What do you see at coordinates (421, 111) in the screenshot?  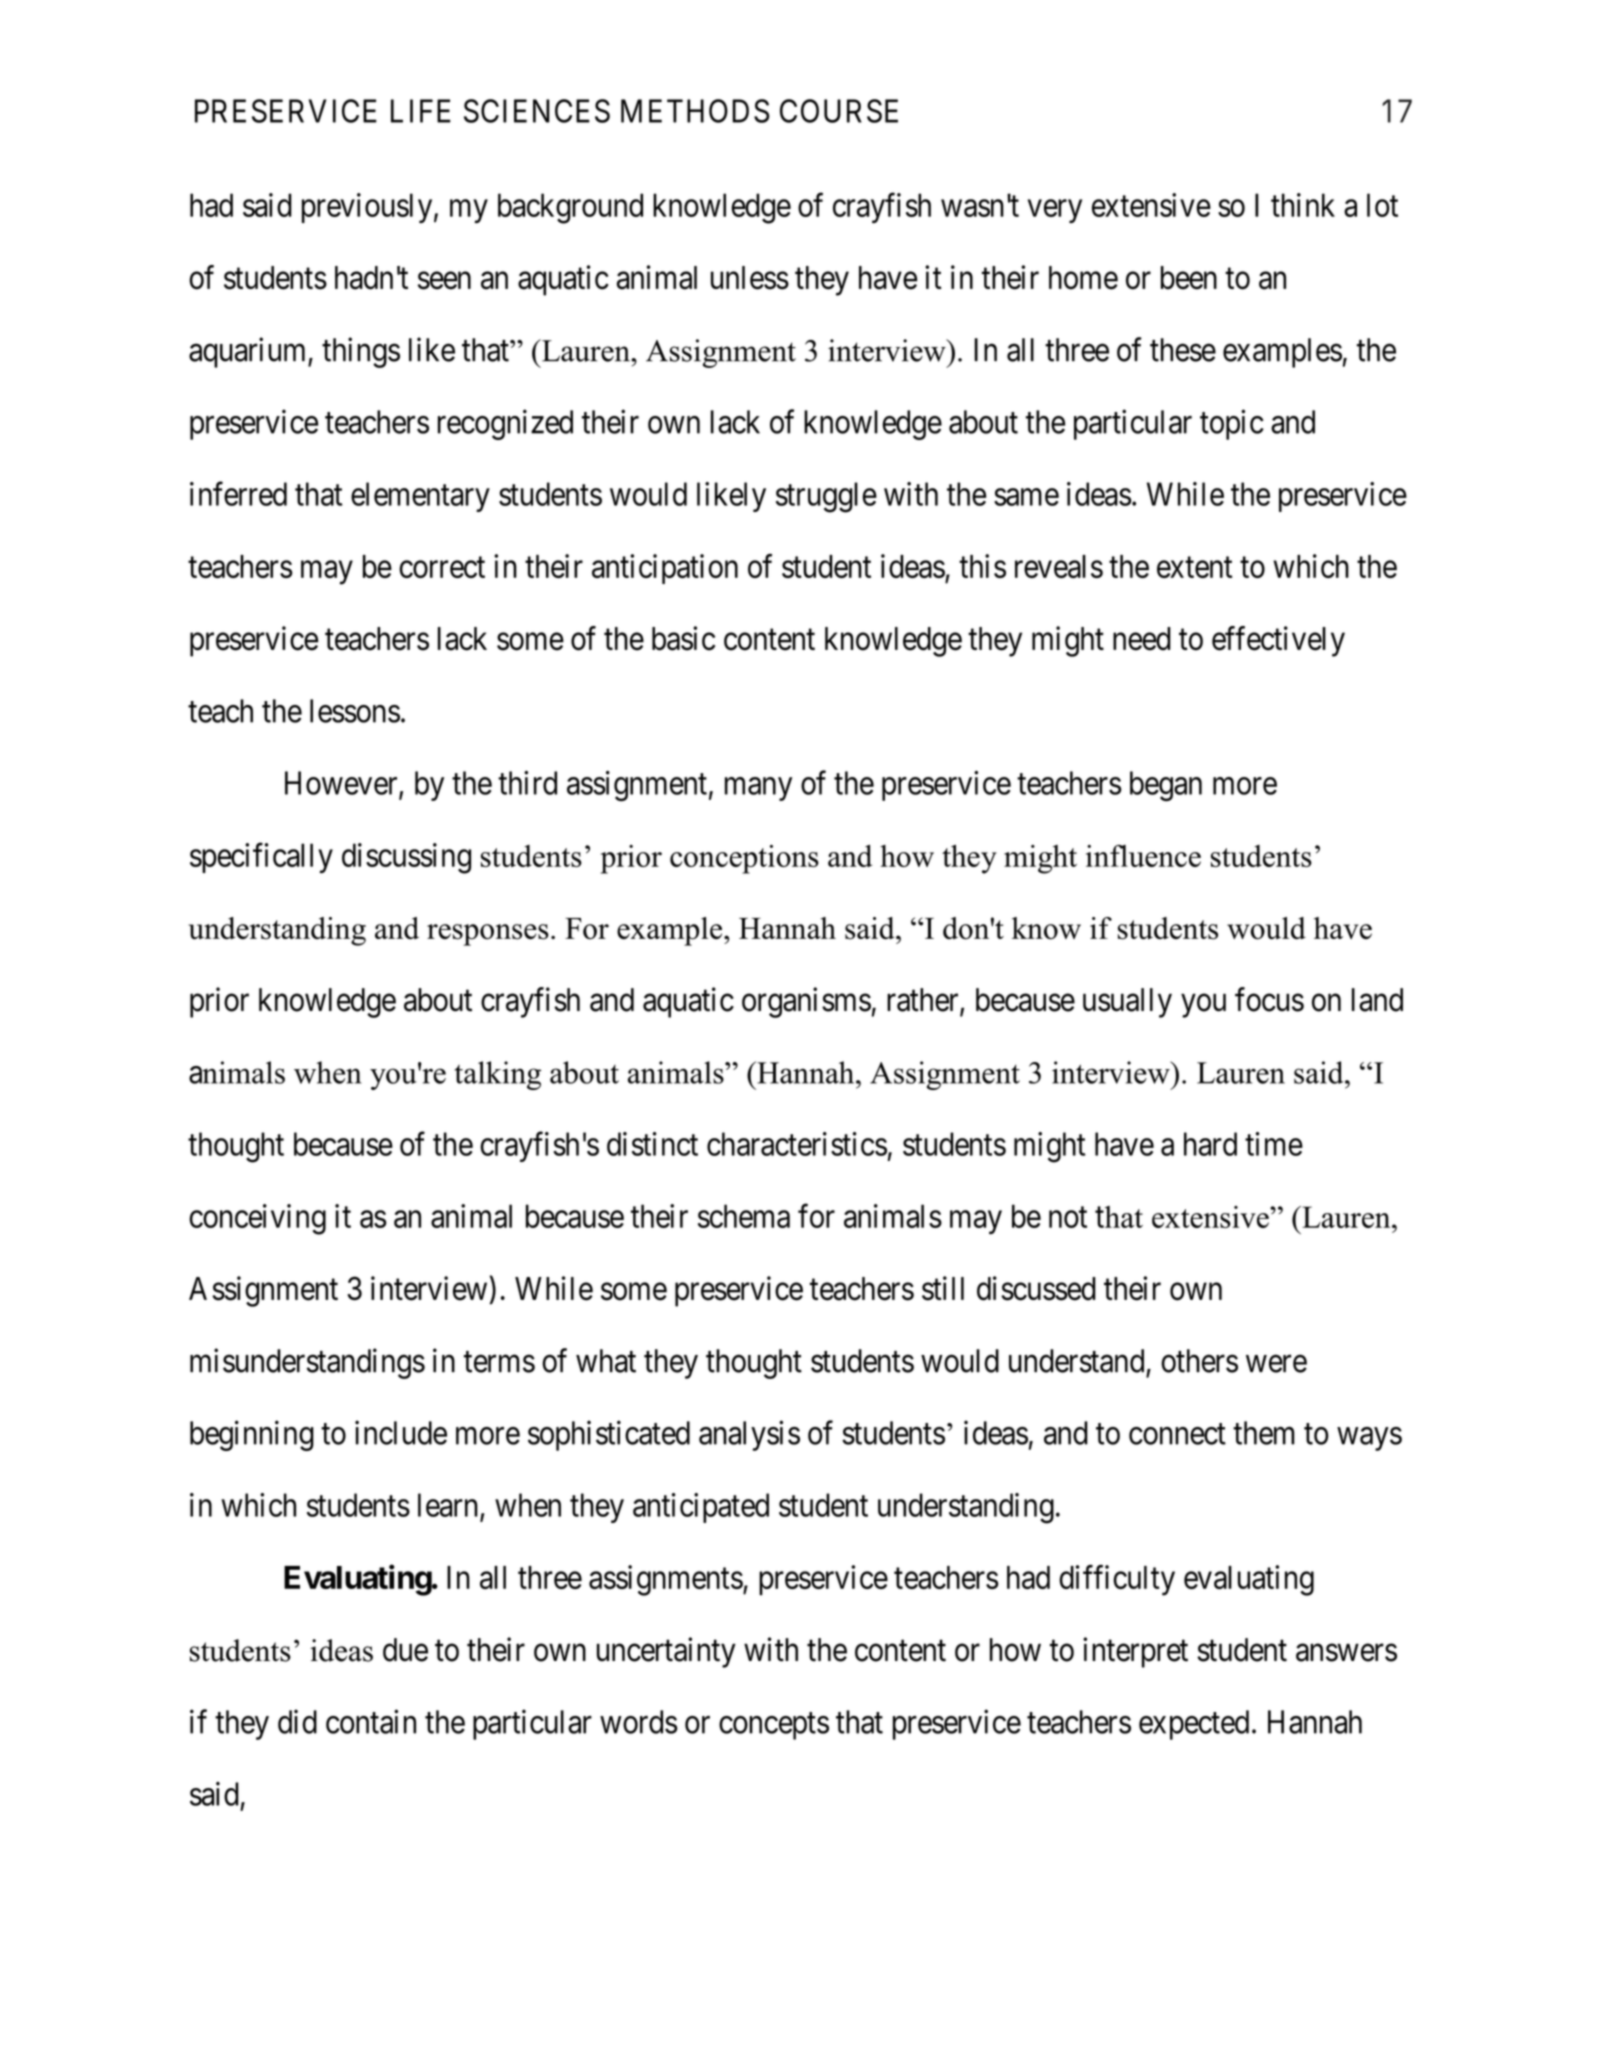 I see `LIFE` at bounding box center [421, 111].
